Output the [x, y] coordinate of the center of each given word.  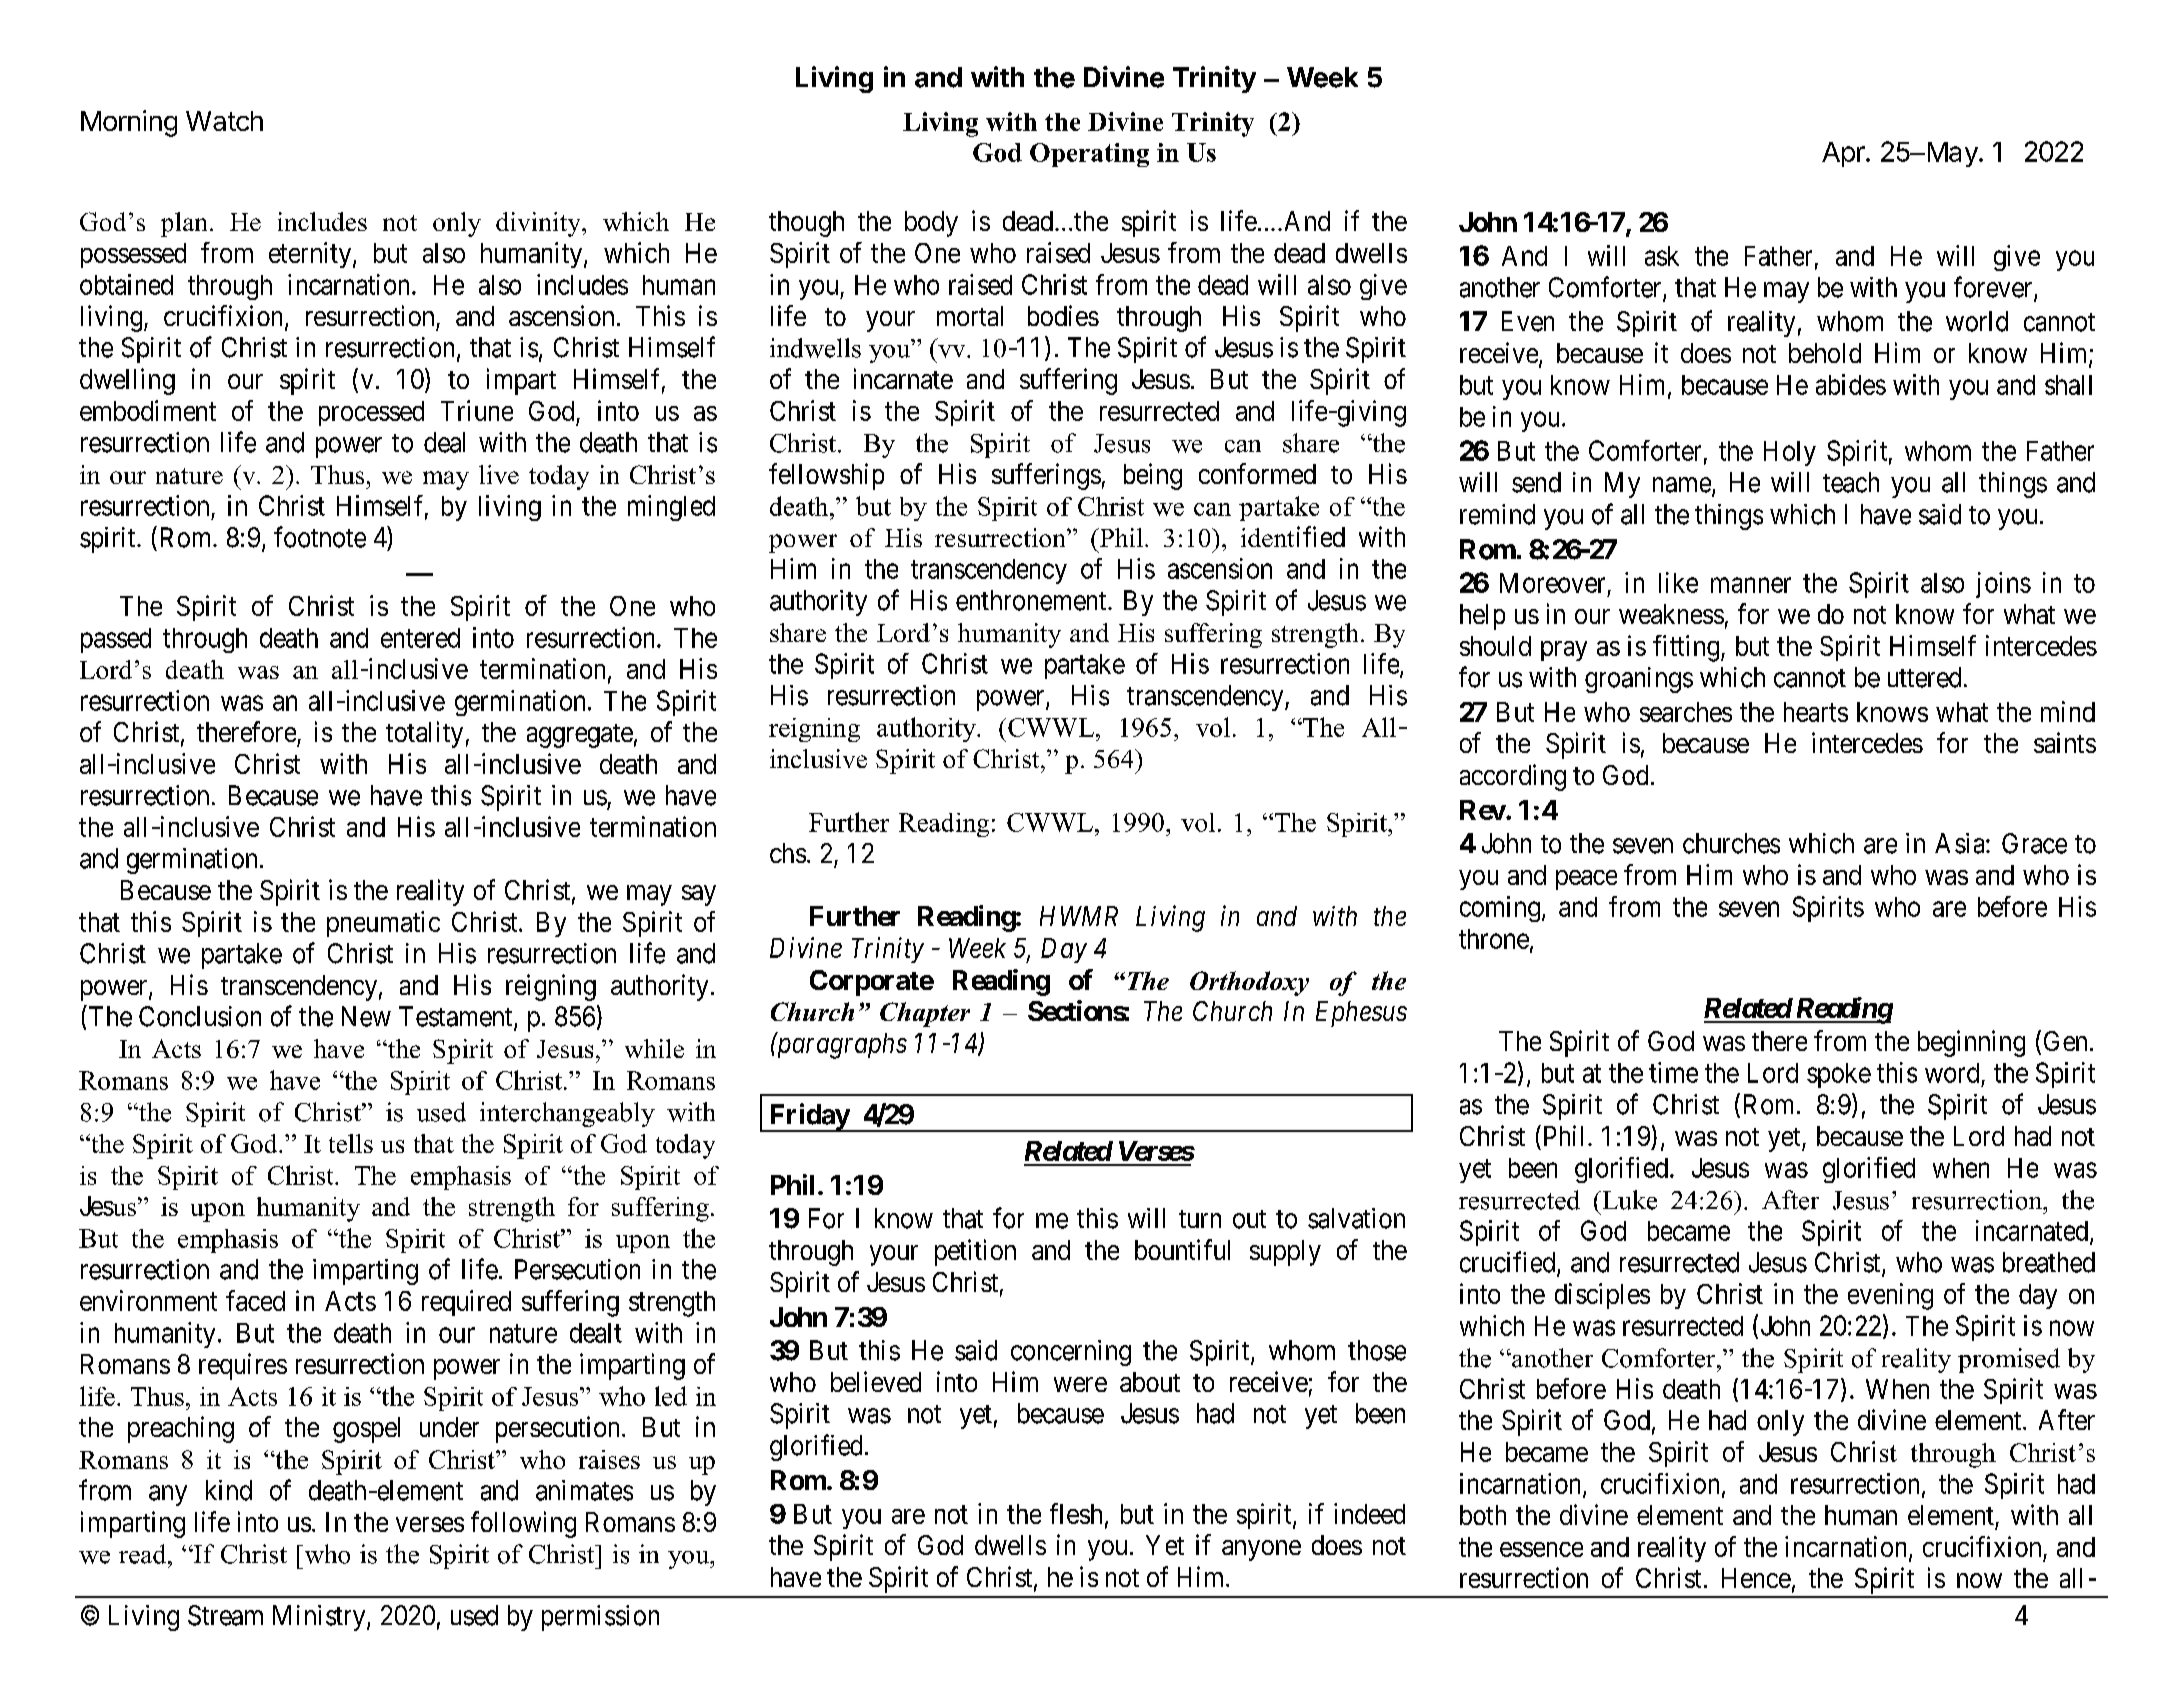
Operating [1089, 155]
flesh [1076, 1513]
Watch [224, 121]
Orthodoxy [1249, 983]
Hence [1756, 1578]
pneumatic [383, 924]
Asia [1961, 843]
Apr [1844, 154]
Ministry [320, 1618]
